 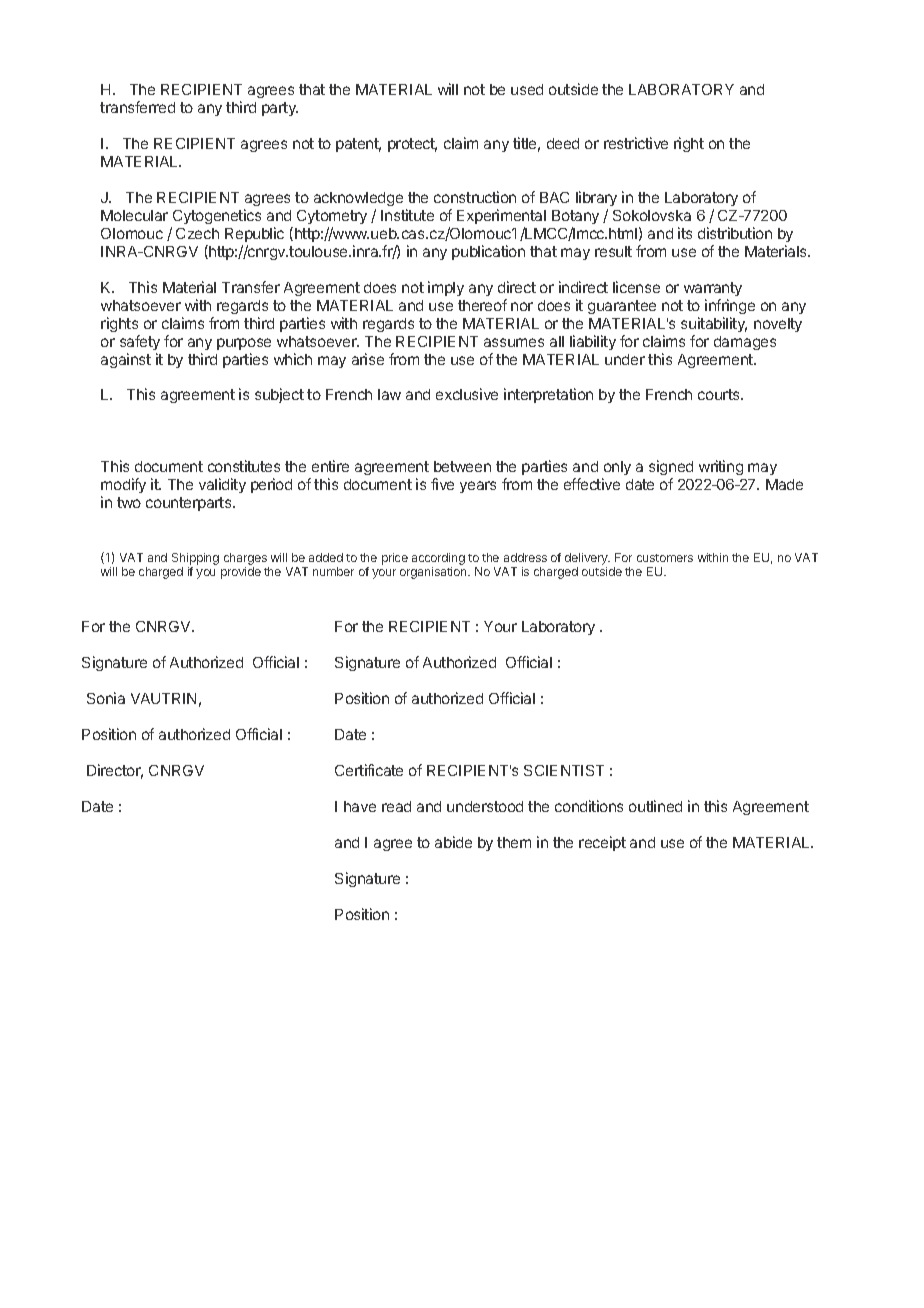 I want to click on customers, so click(x=665, y=558).
